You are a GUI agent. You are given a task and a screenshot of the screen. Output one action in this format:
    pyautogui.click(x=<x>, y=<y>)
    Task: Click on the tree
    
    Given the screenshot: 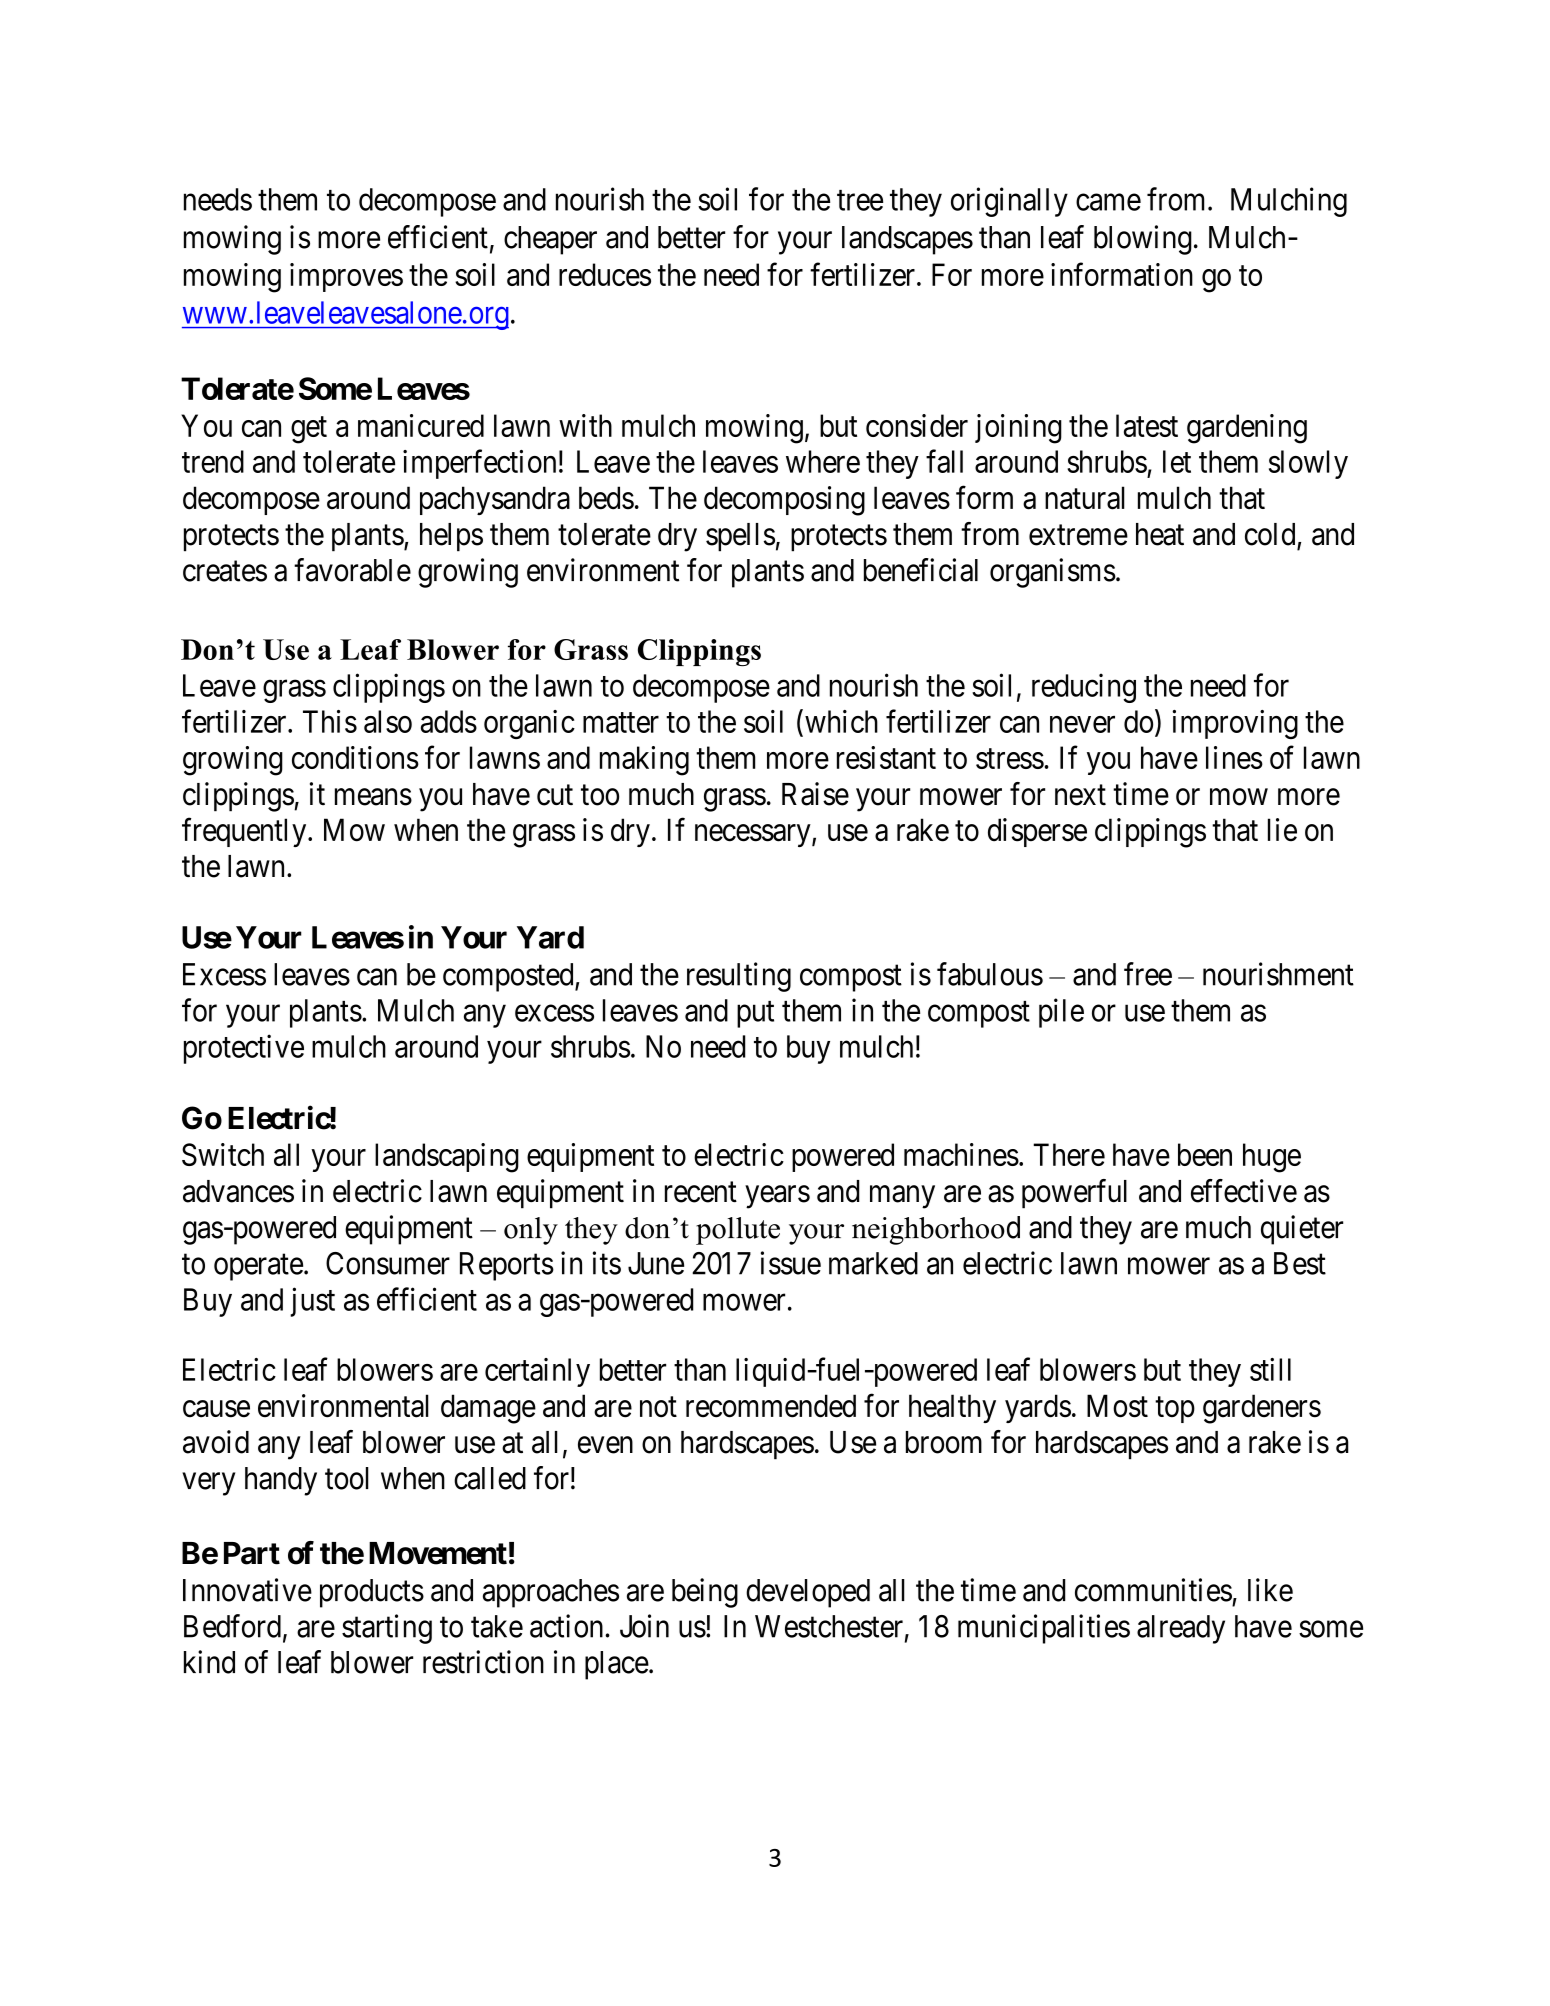 What is the action you would take?
    pyautogui.click(x=860, y=200)
